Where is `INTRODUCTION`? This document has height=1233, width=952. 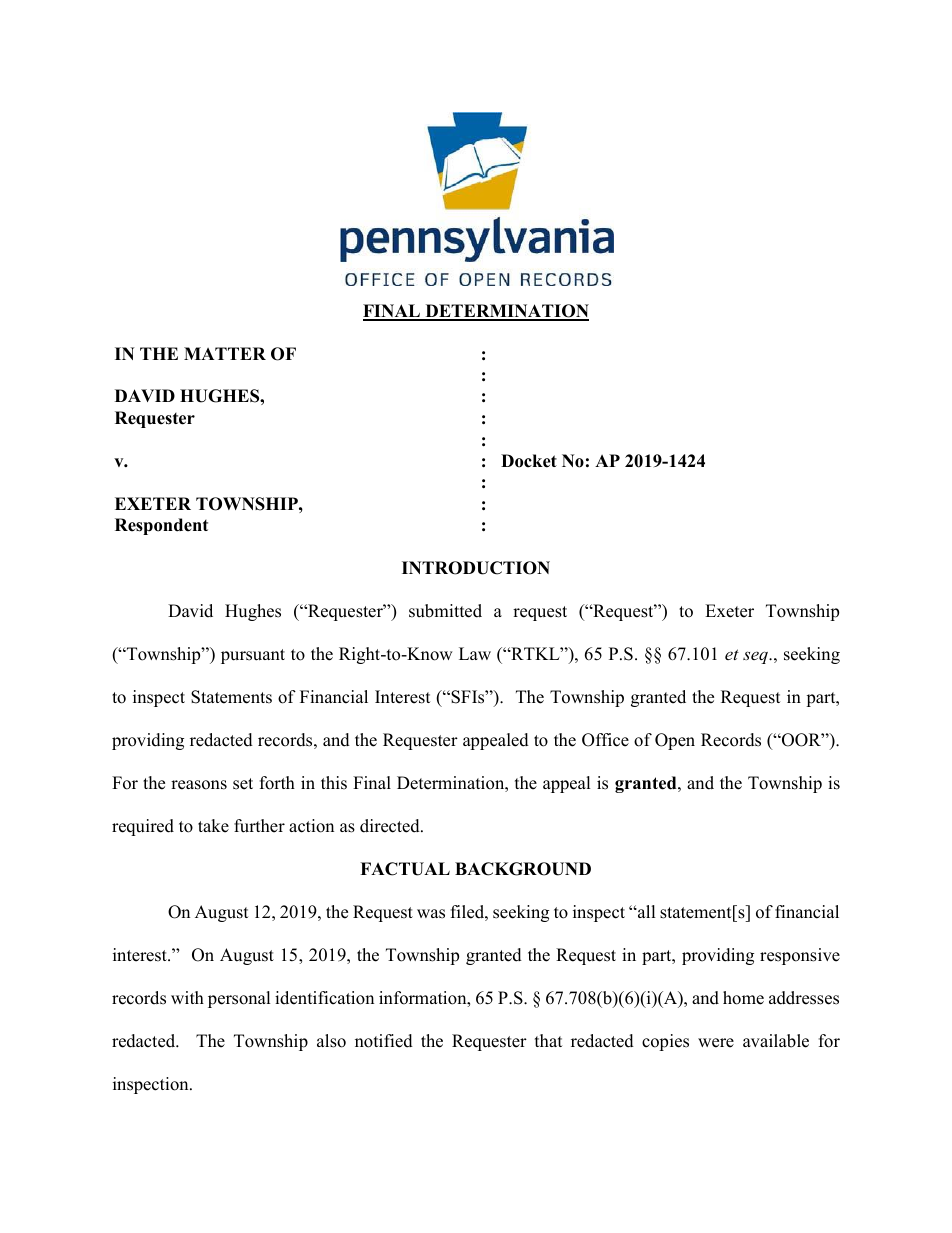
INTRODUCTION is located at coordinates (476, 568).
